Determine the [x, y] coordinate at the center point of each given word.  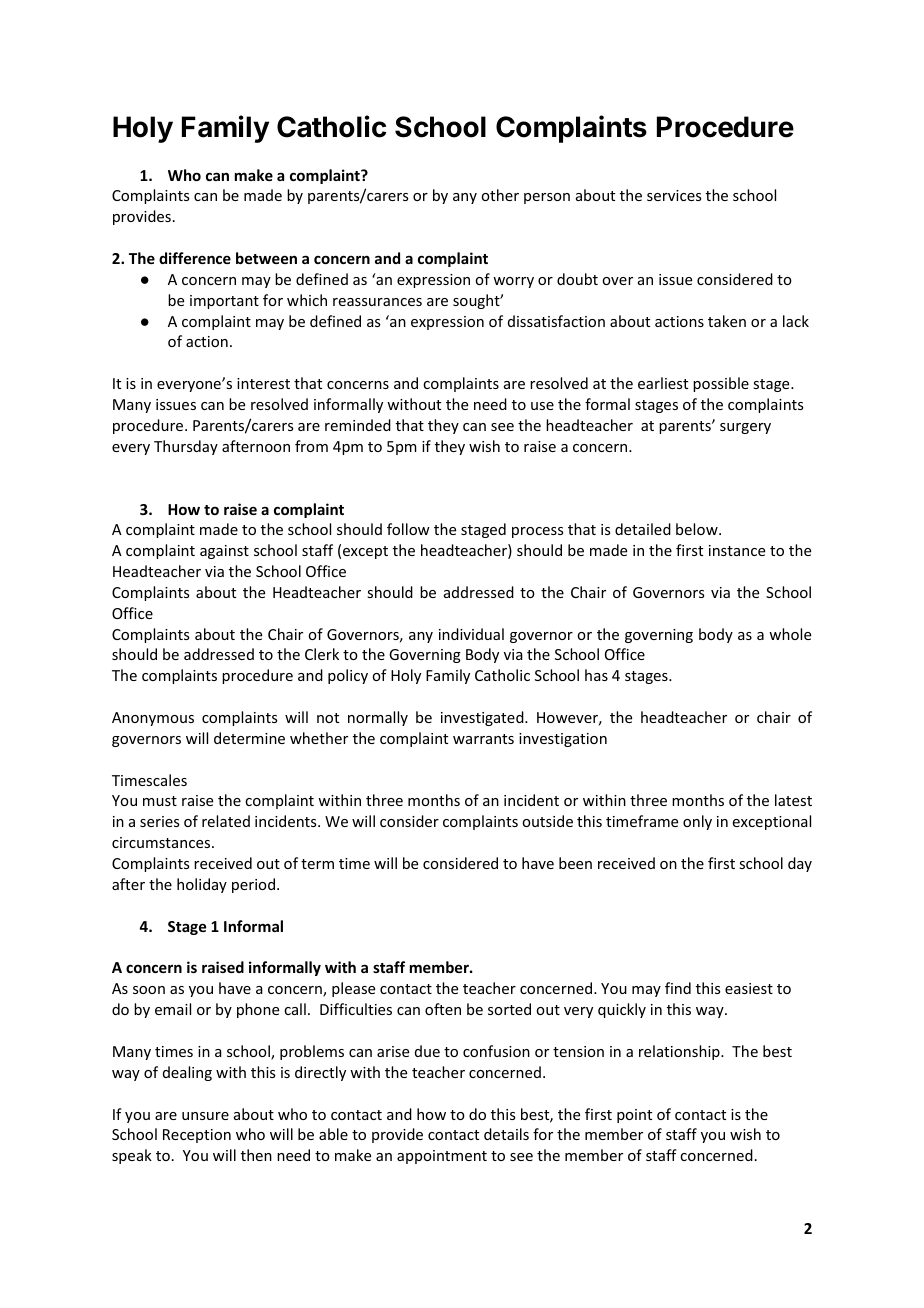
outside [547, 821]
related [226, 821]
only [697, 822]
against [224, 552]
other [500, 195]
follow [408, 529]
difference [195, 258]
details [506, 1134]
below [698, 529]
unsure [205, 1116]
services [674, 195]
